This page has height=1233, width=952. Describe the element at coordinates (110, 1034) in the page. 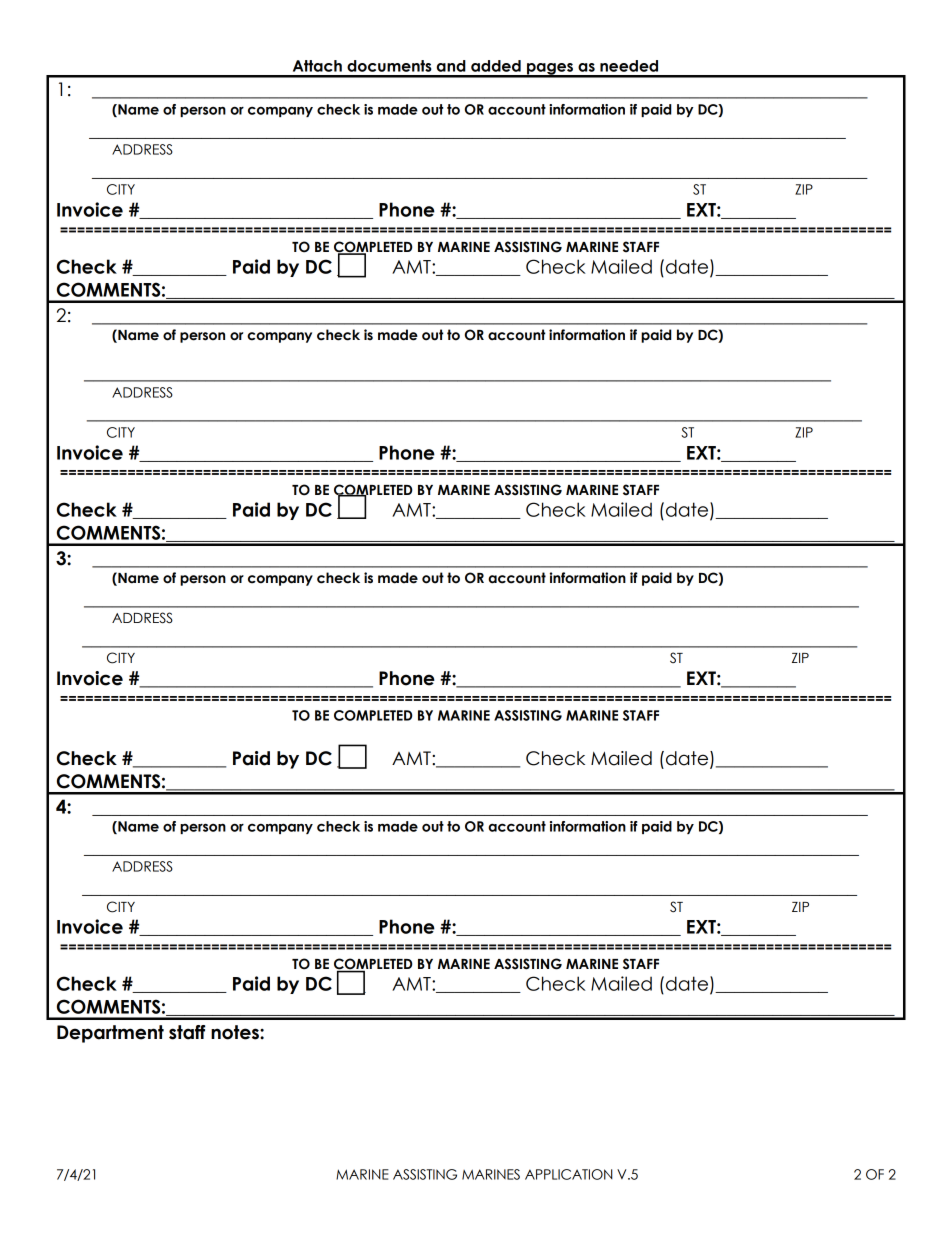

I see `Department` at that location.
